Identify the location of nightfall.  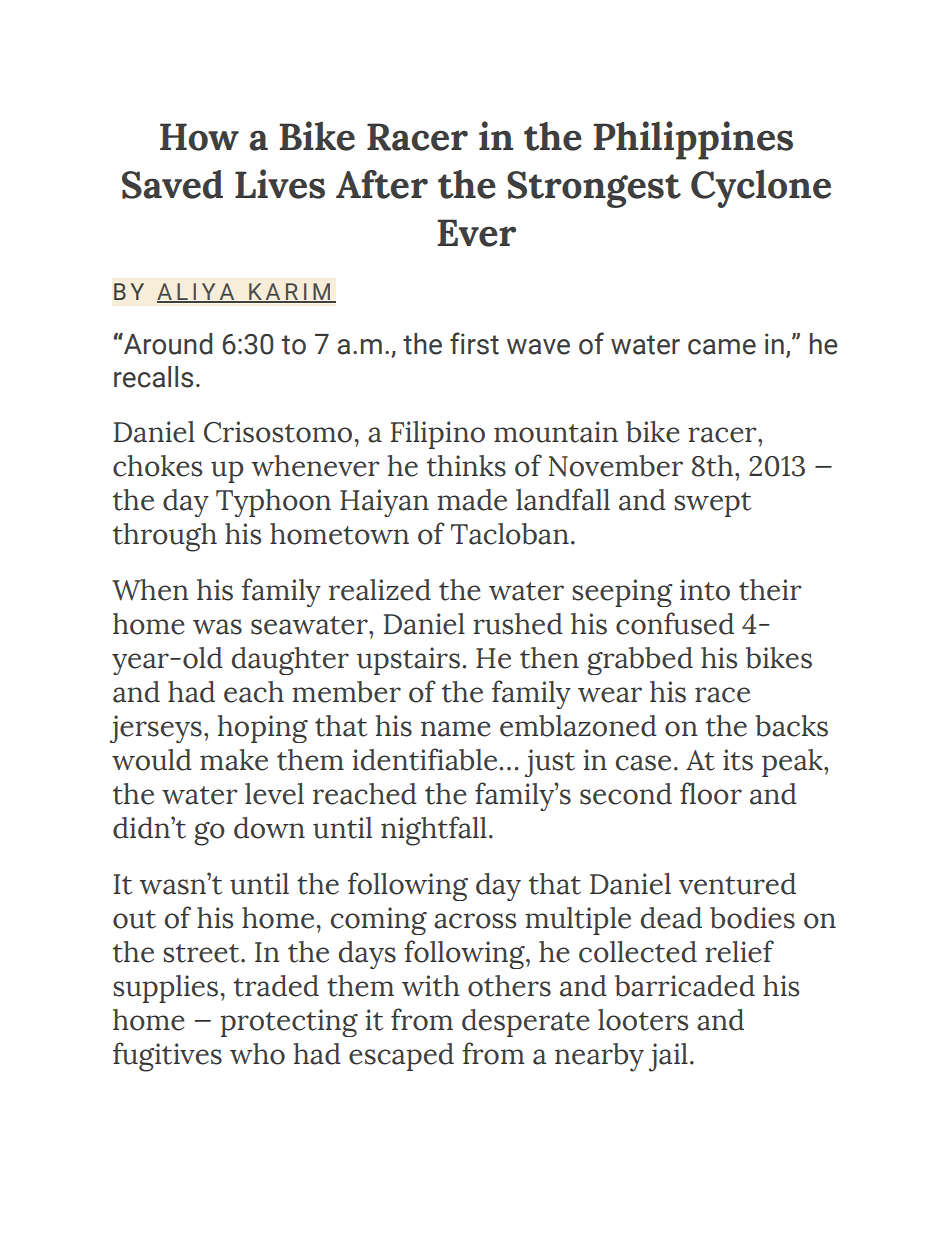
(434, 831).
